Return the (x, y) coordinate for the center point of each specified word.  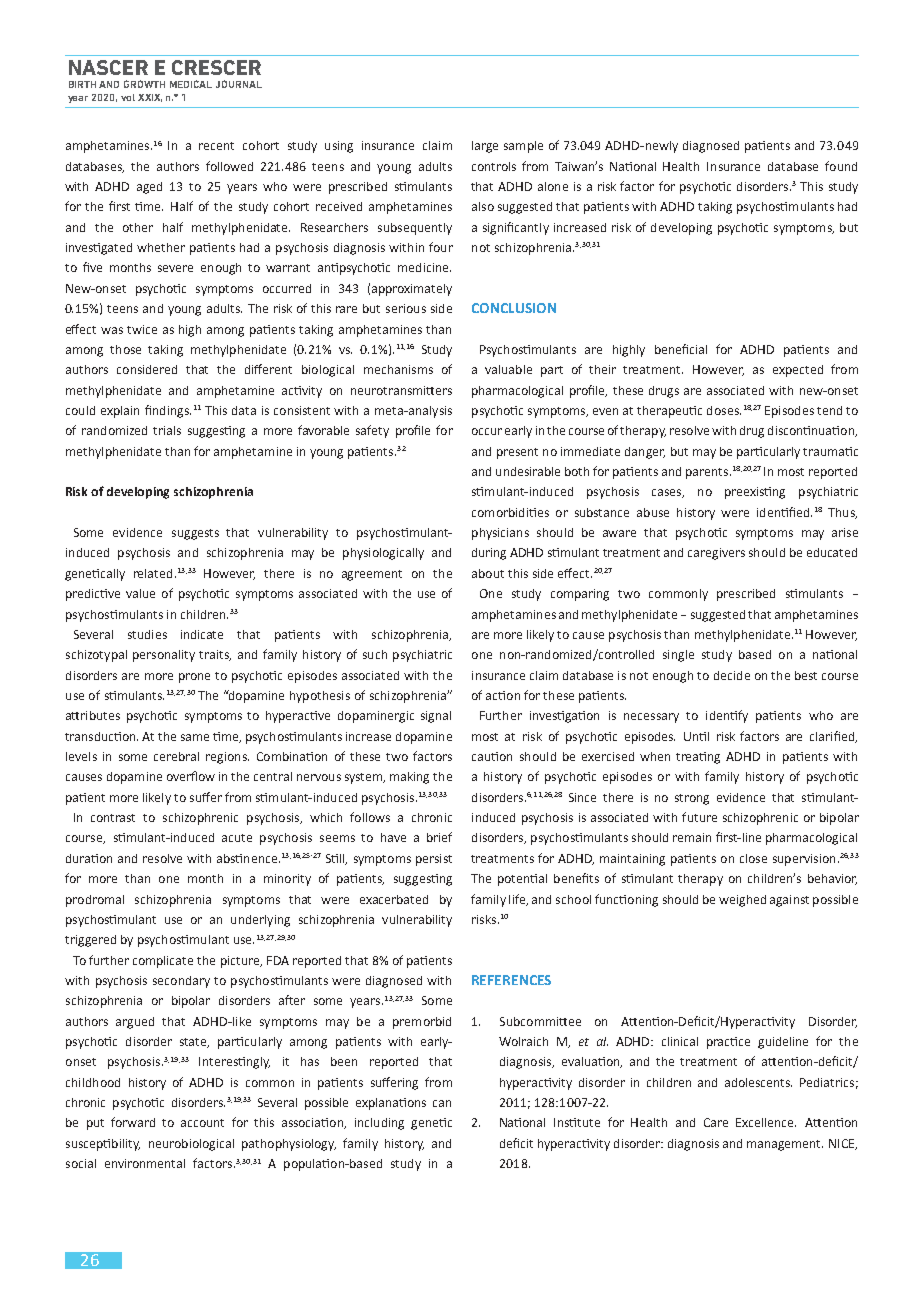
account (202, 1123)
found (841, 166)
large (485, 147)
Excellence (766, 1122)
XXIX (150, 98)
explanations (391, 1104)
